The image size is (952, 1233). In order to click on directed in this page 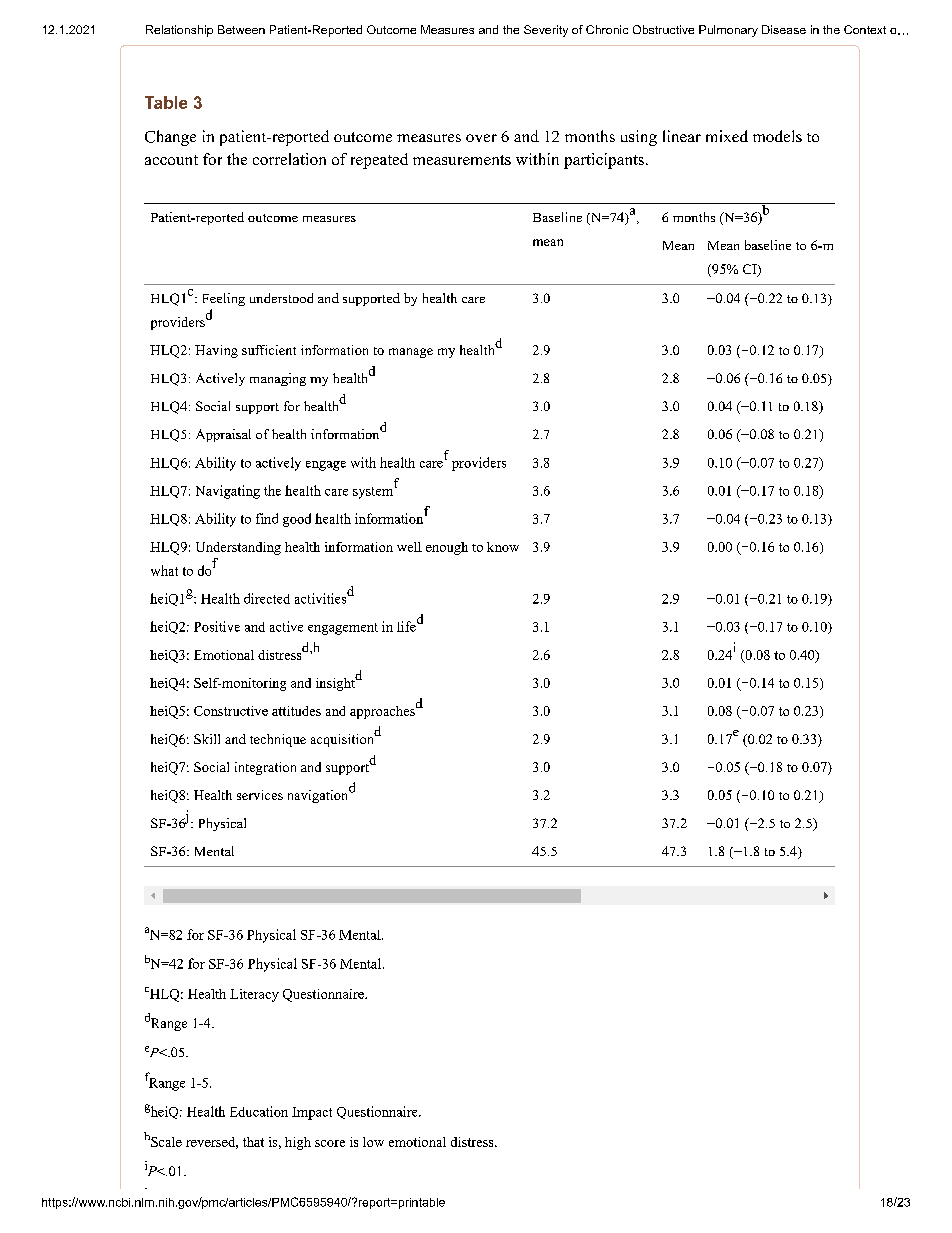, I will do `click(267, 598)`.
